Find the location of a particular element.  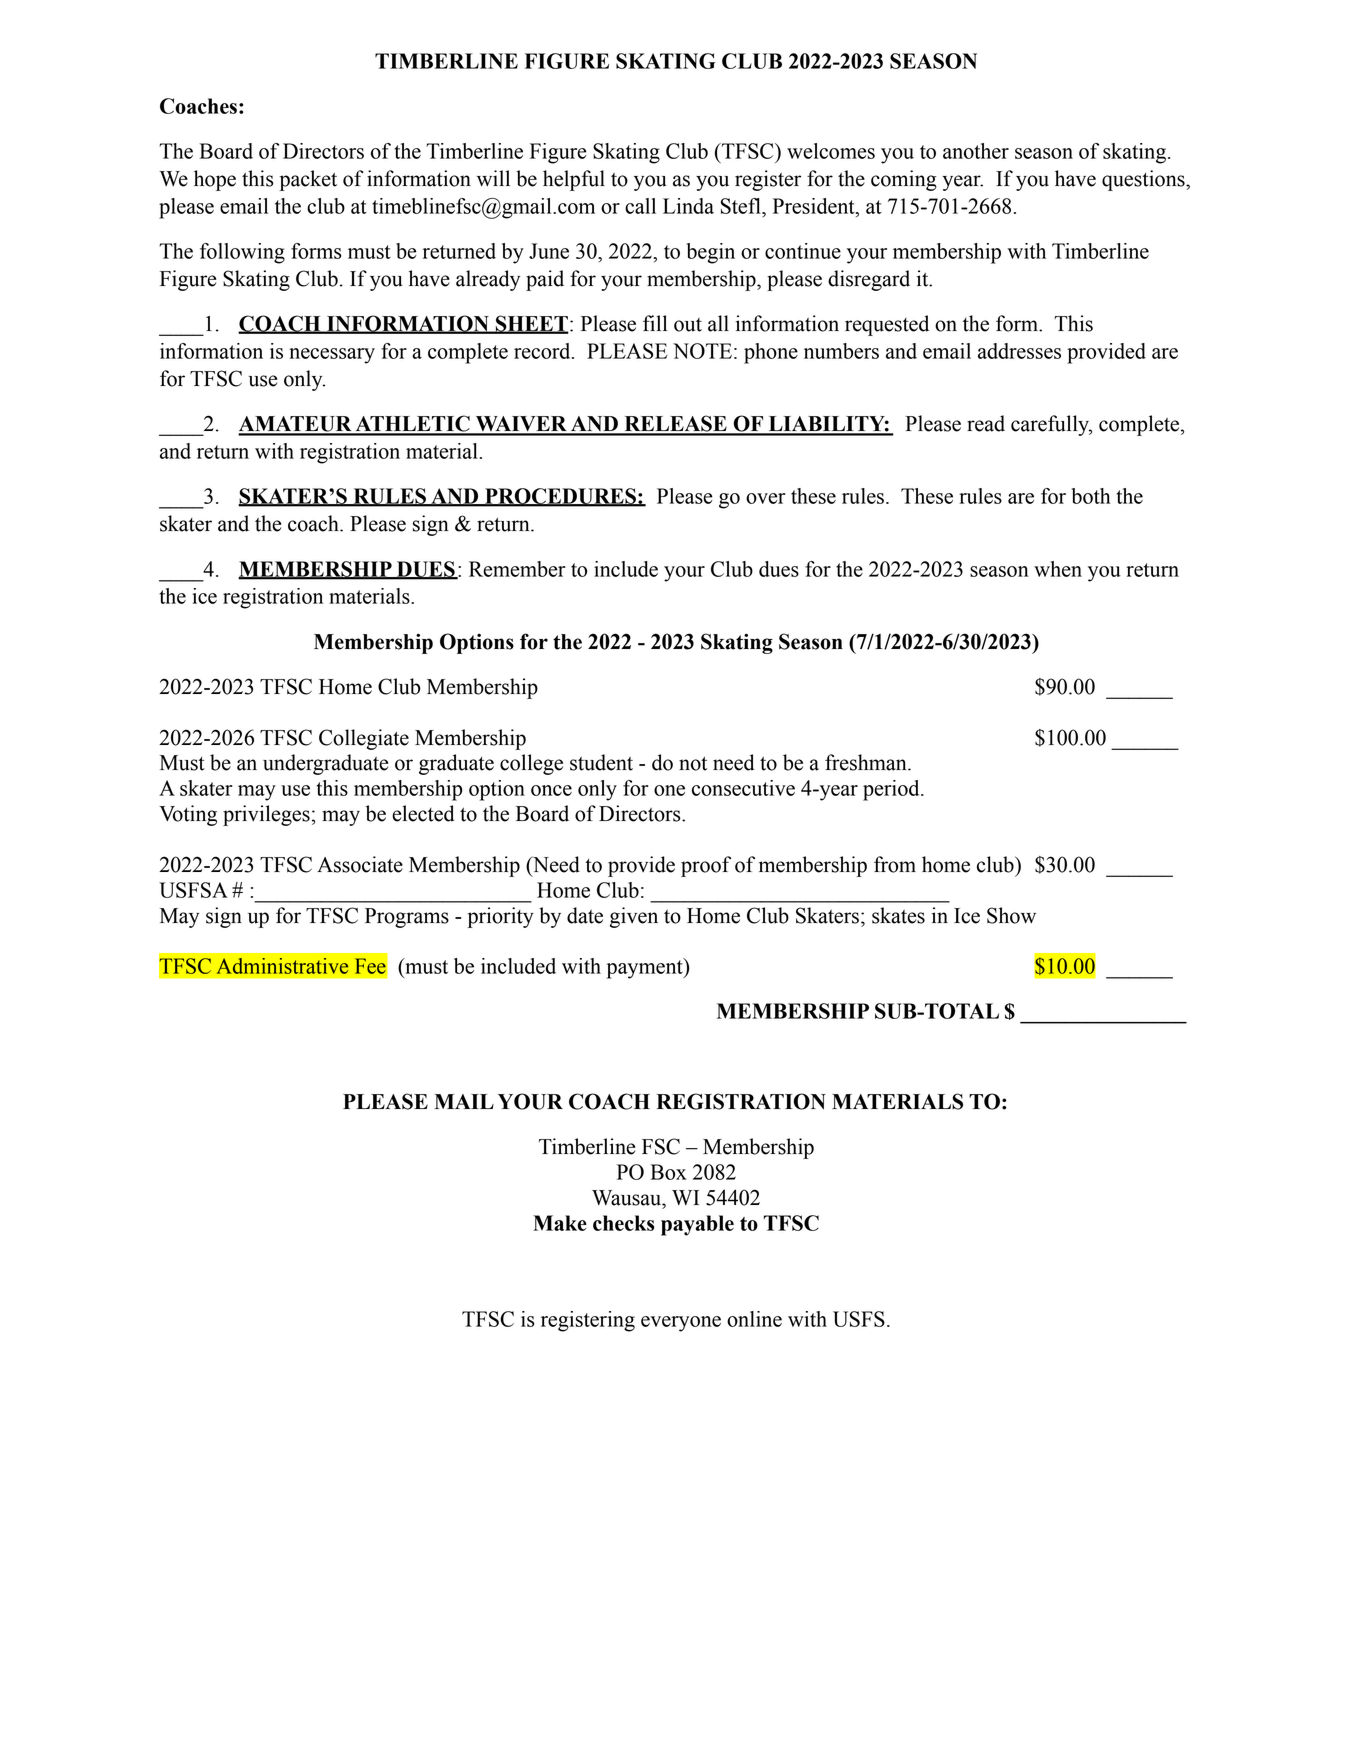

everyone is located at coordinates (681, 1324).
